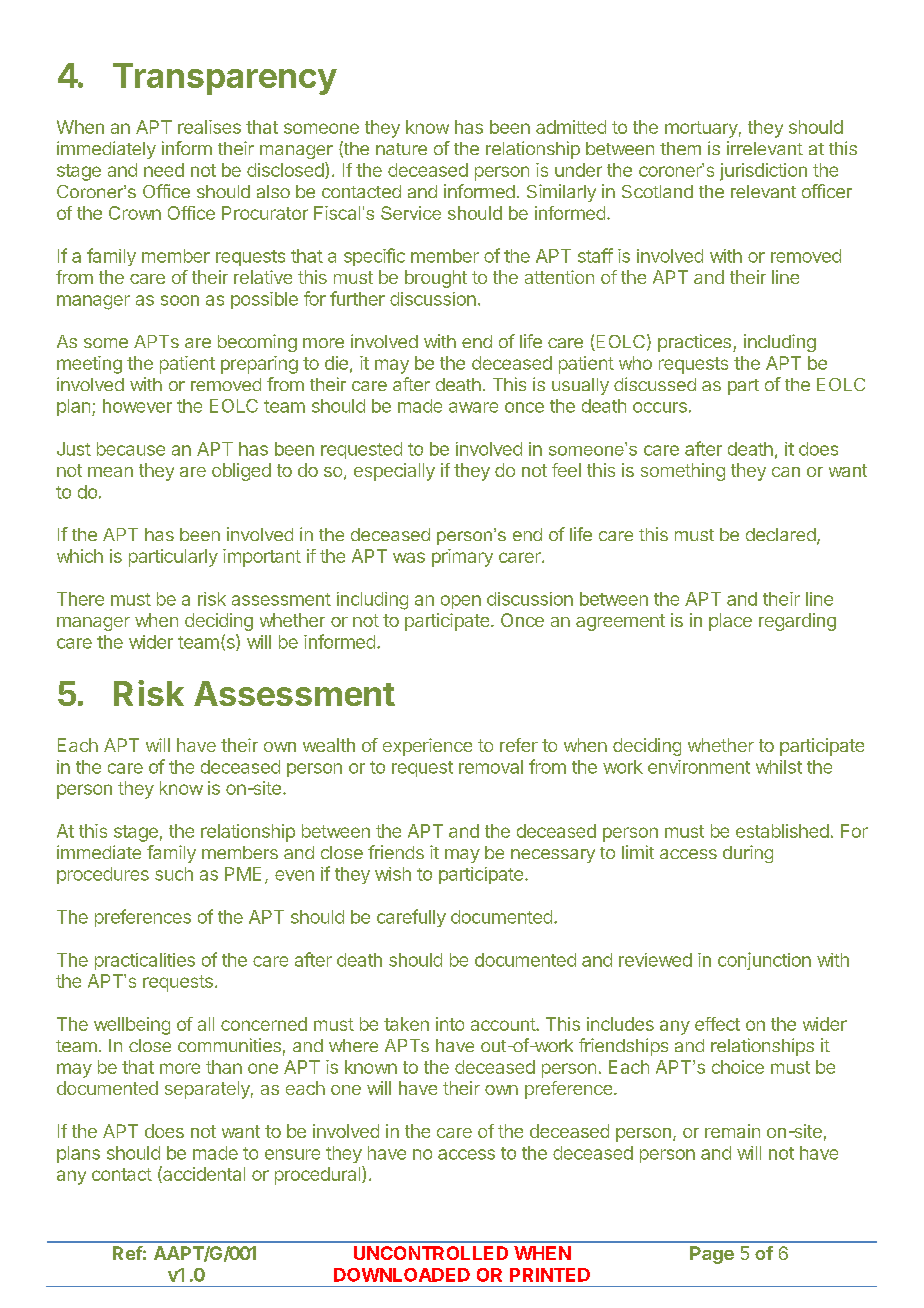 The height and width of the document is (1308, 924). What do you see at coordinates (145, 961) in the document?
I see `practicalities` at bounding box center [145, 961].
